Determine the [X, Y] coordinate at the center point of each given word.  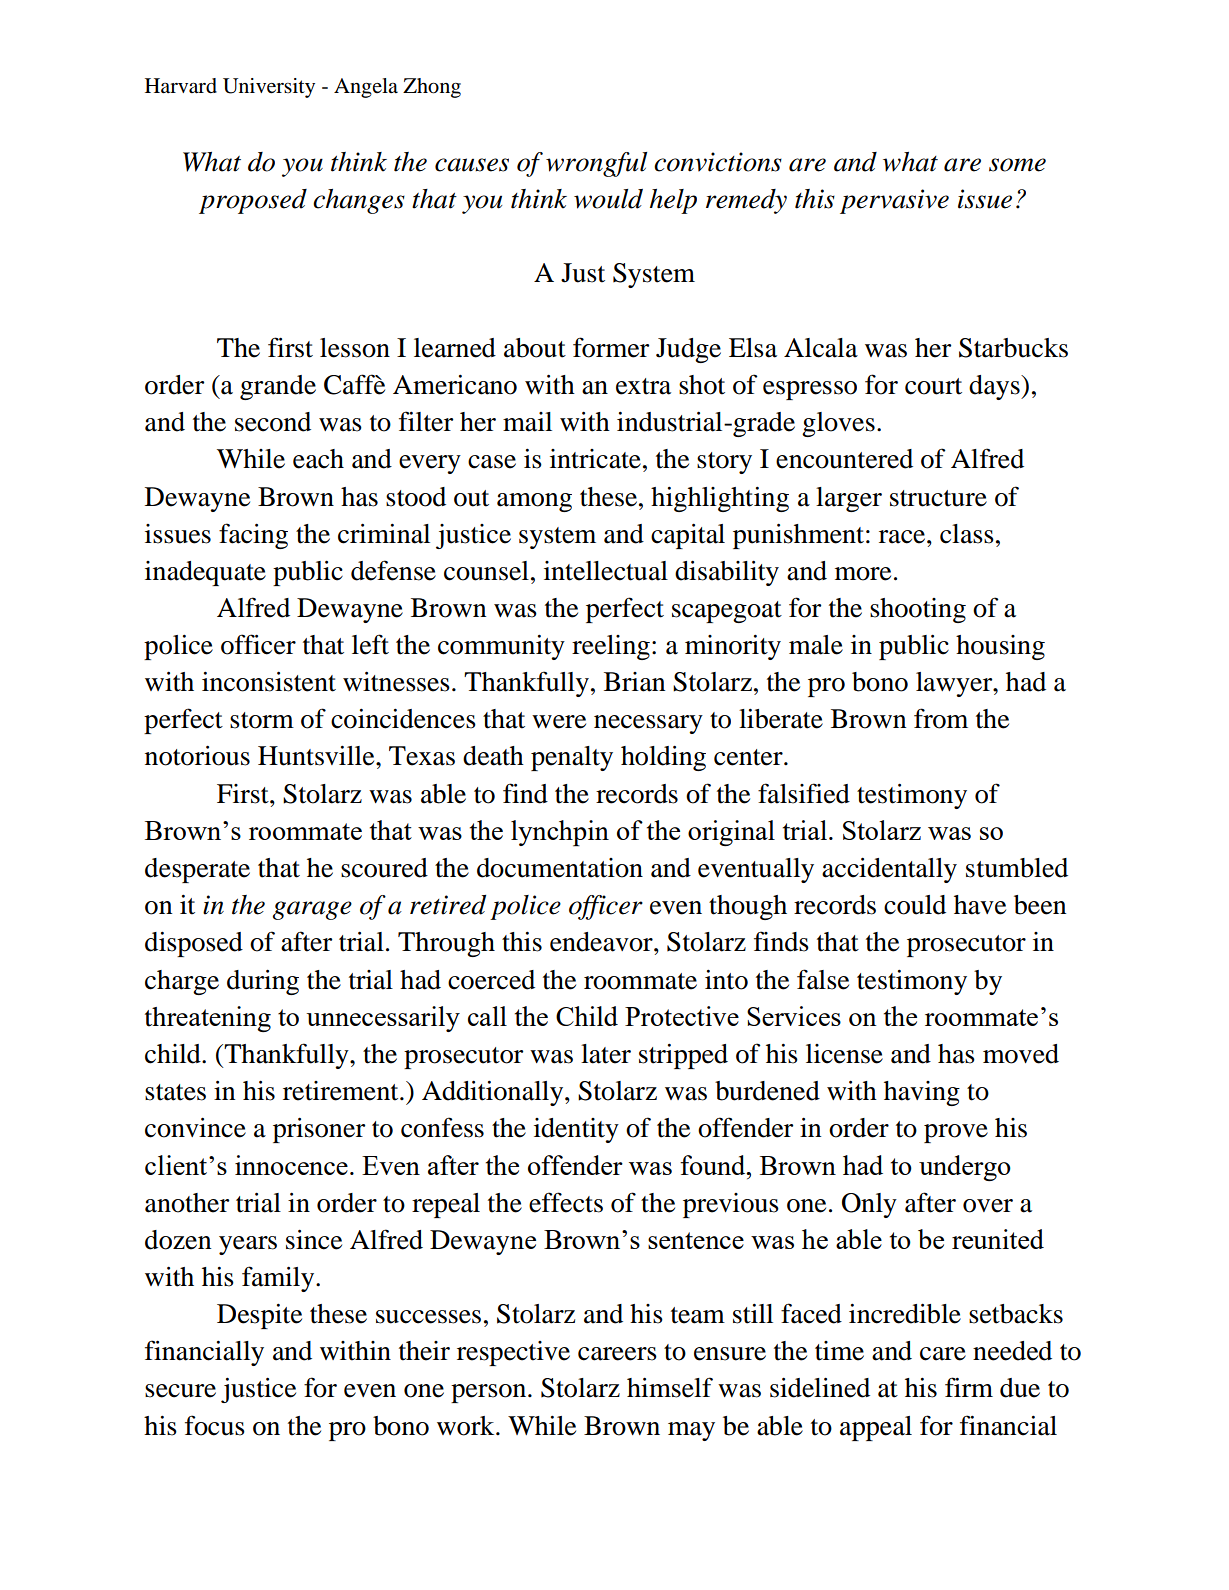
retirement [342, 1091]
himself [670, 1387]
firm [969, 1387]
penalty [572, 758]
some [1017, 165]
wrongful [596, 164]
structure [938, 498]
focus [215, 1425]
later [606, 1054]
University [269, 88]
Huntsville [317, 756]
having [922, 1093]
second [273, 422]
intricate [595, 459]
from [941, 718]
